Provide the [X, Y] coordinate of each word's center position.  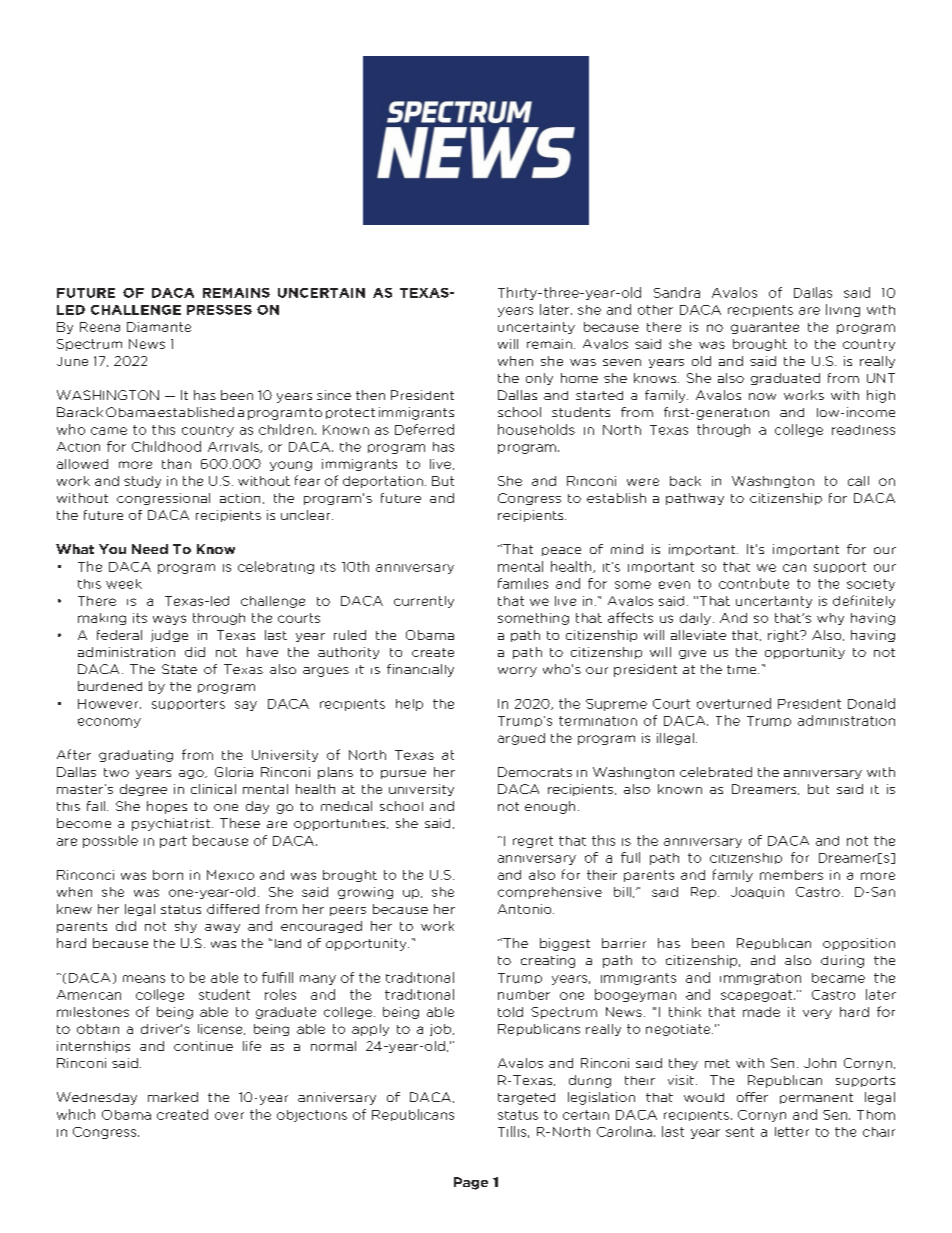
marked [173, 1097]
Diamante [159, 327]
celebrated [716, 772]
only [539, 379]
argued [521, 739]
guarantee [765, 328]
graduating [136, 756]
